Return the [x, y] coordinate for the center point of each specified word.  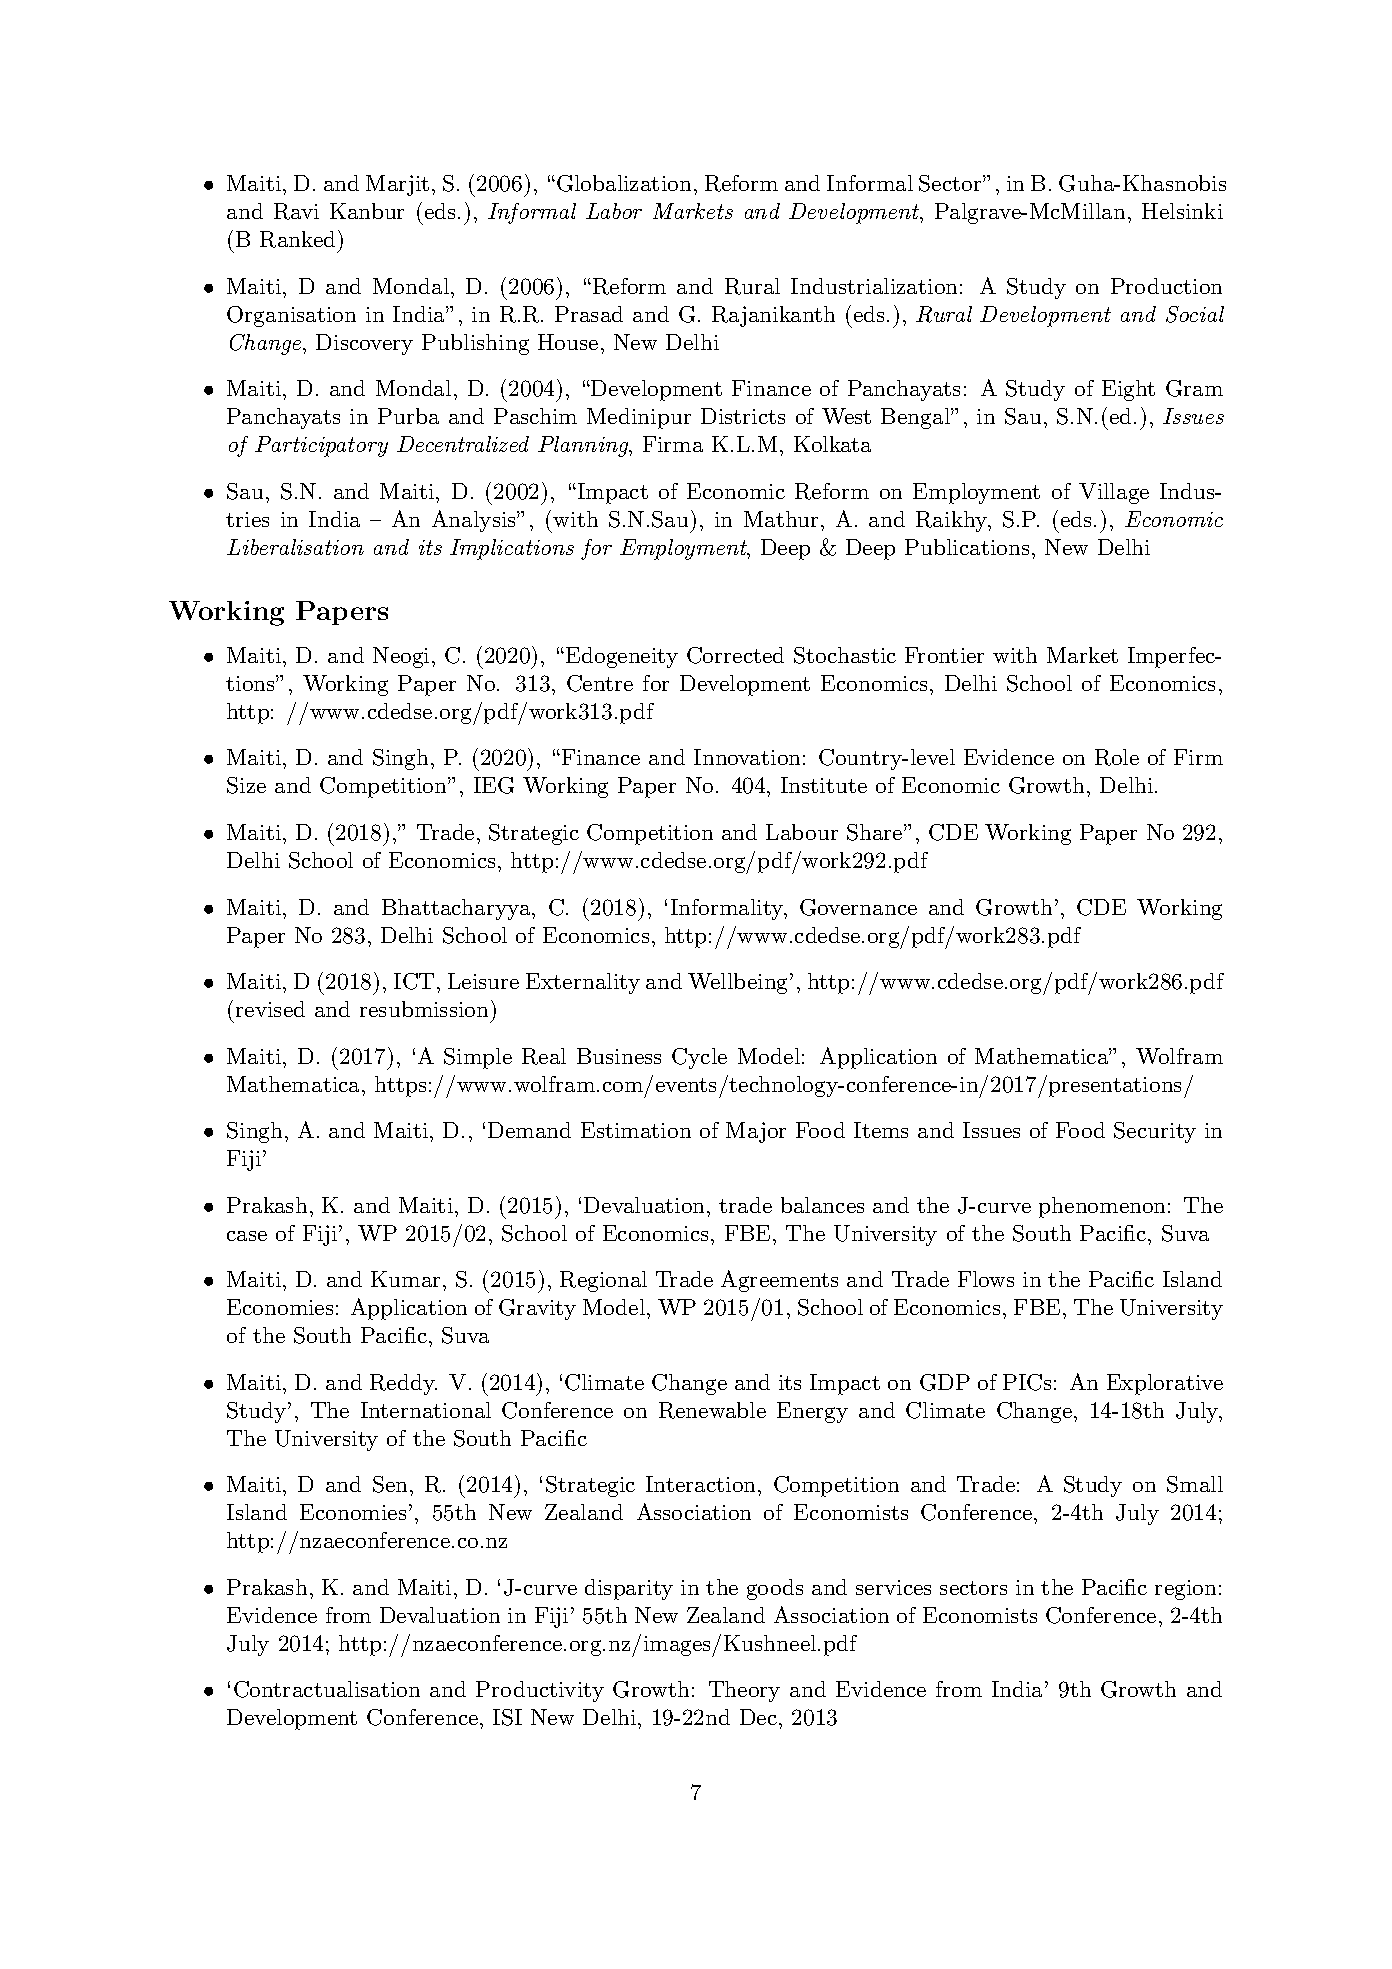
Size [246, 785]
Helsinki [1182, 211]
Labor [614, 211]
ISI [507, 1717]
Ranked [297, 239]
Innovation [747, 757]
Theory [744, 1691]
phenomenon [1102, 1207]
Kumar [405, 1279]
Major [756, 1132]
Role [1117, 757]
